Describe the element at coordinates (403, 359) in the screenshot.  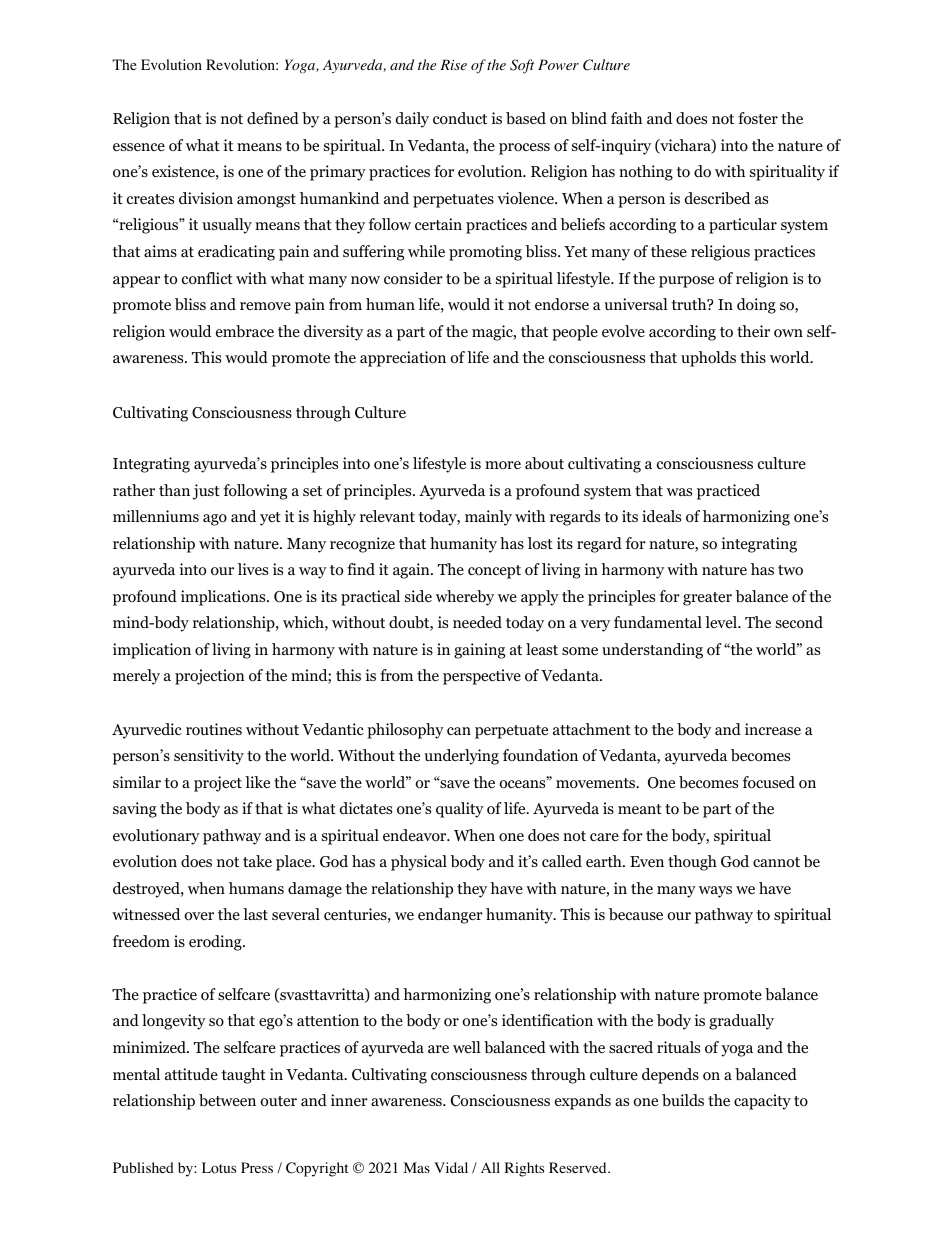
I see `appreciation` at that location.
